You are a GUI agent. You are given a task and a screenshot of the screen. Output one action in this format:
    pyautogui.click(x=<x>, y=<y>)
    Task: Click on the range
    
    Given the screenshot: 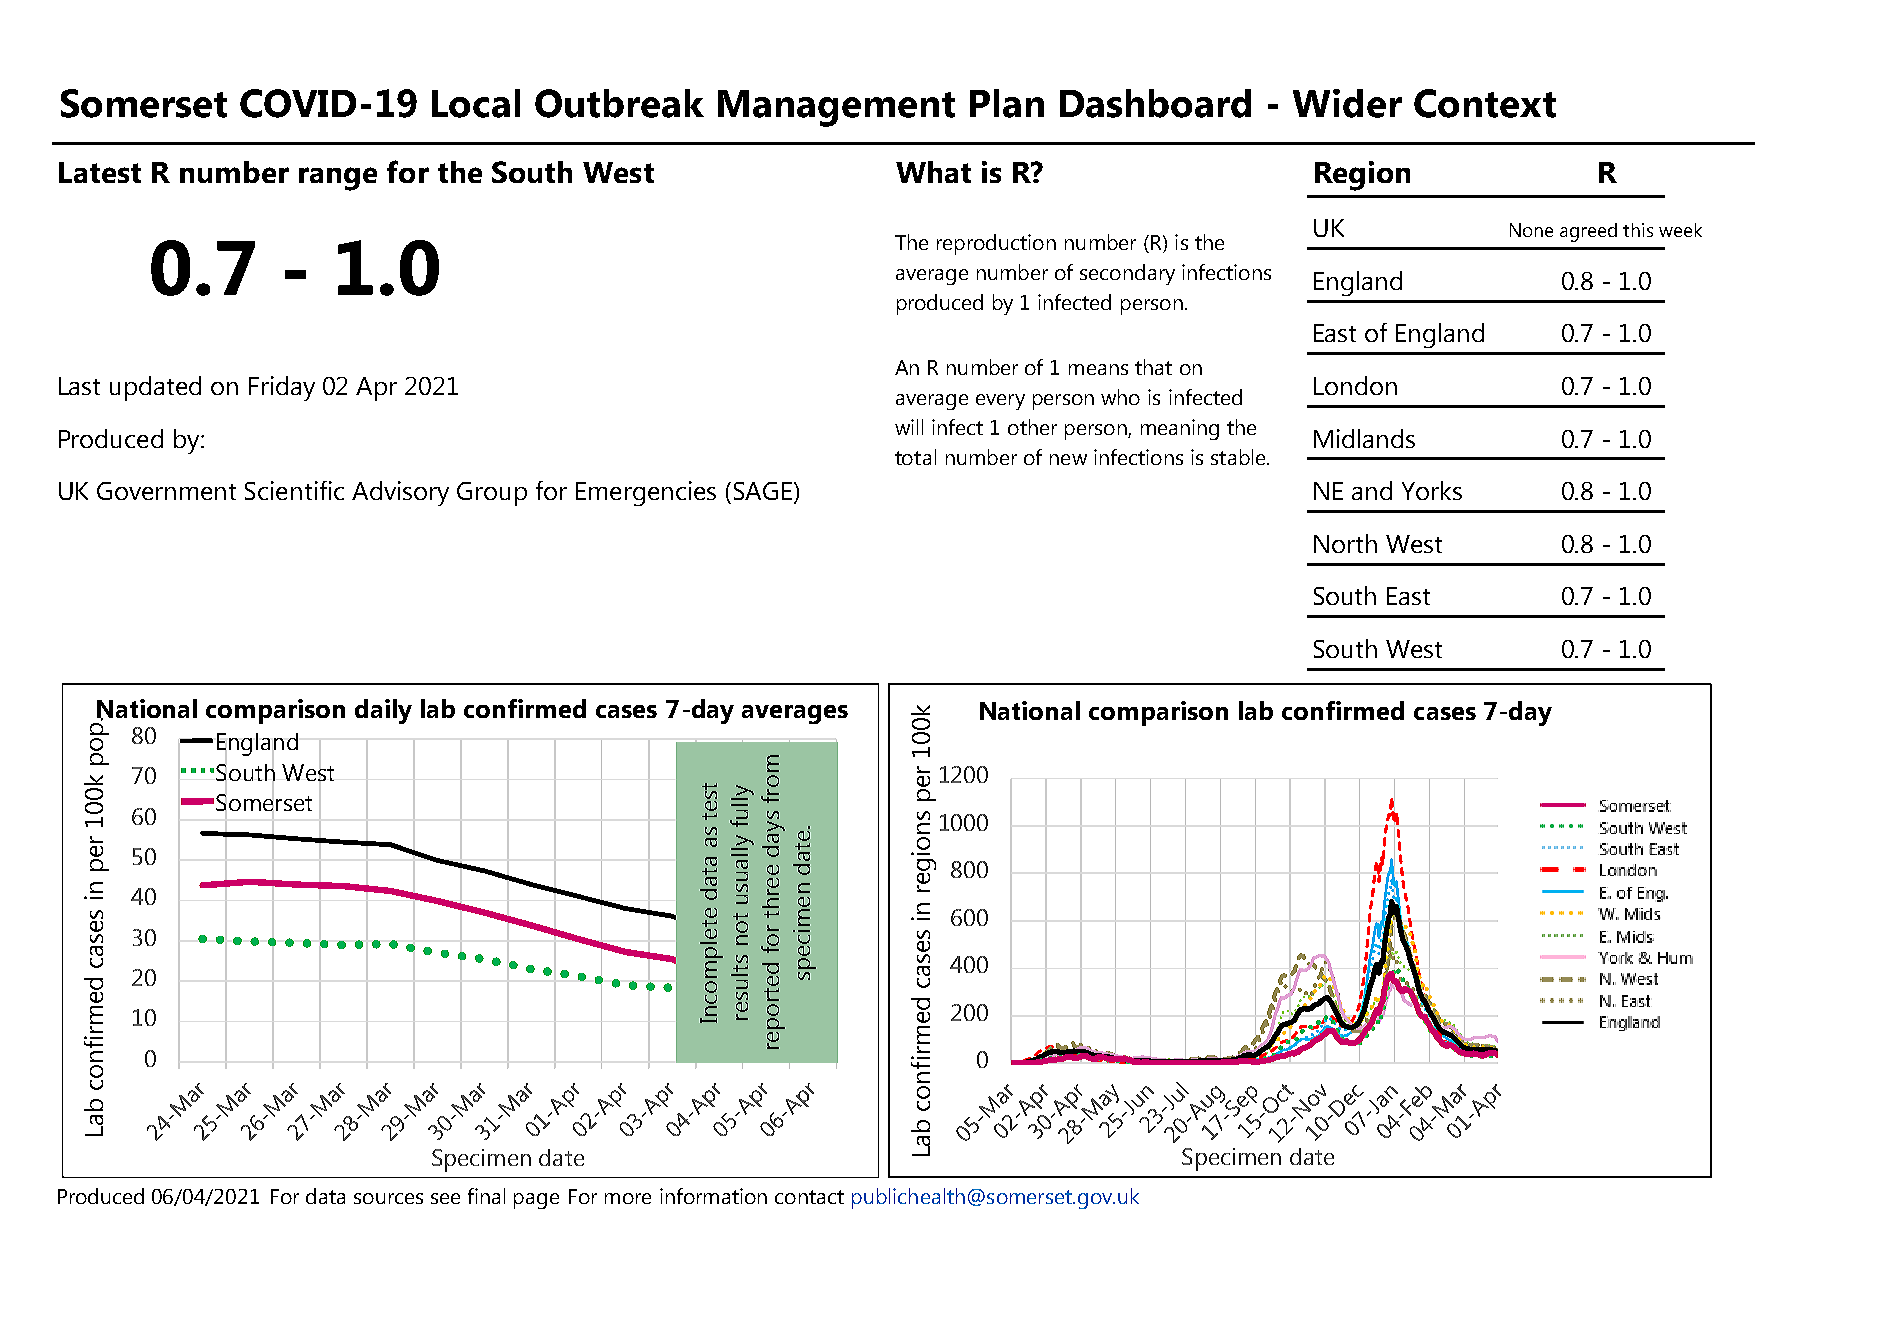 What is the action you would take?
    pyautogui.click(x=338, y=179)
